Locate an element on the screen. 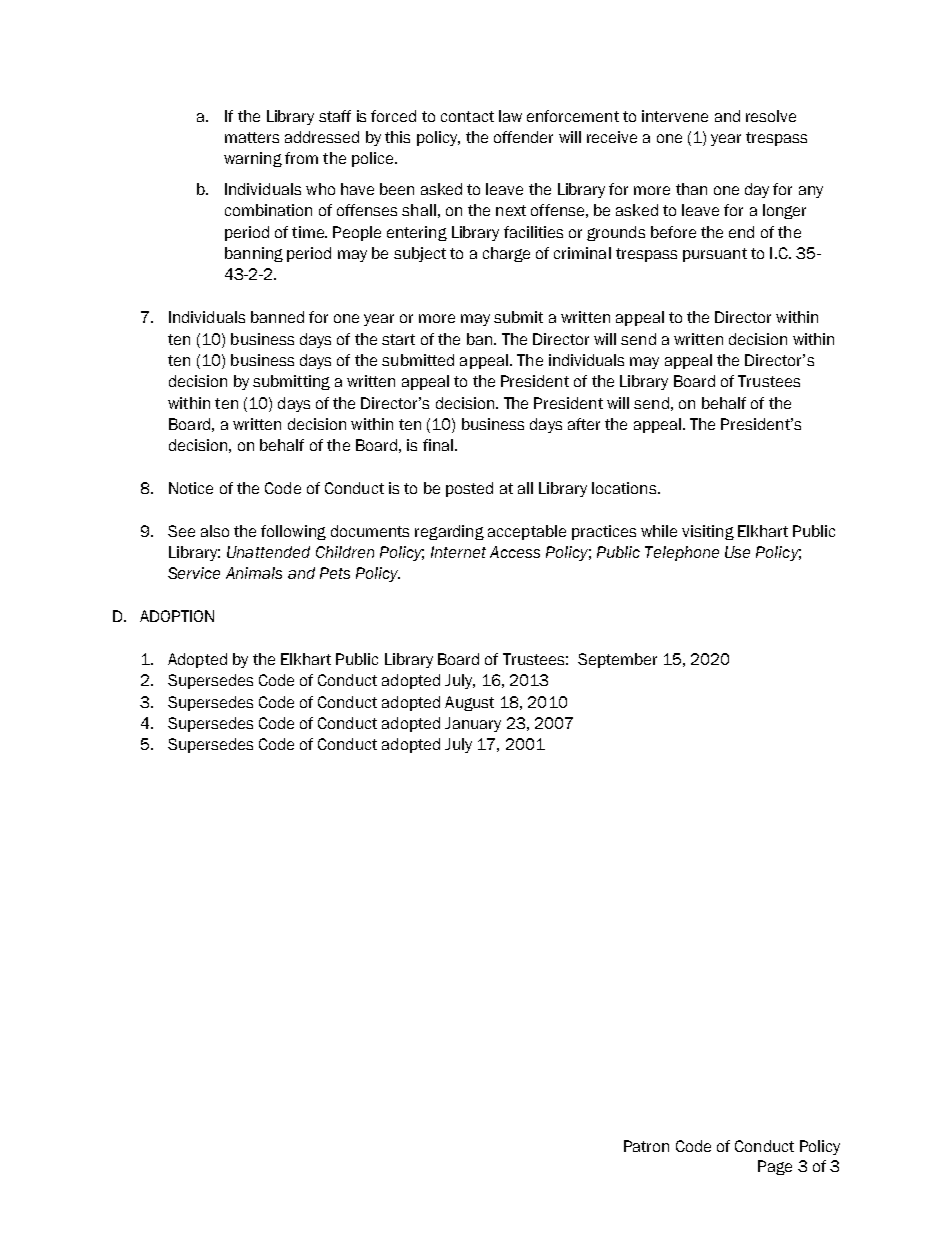 This screenshot has height=1233, width=952. banned is located at coordinates (277, 317).
